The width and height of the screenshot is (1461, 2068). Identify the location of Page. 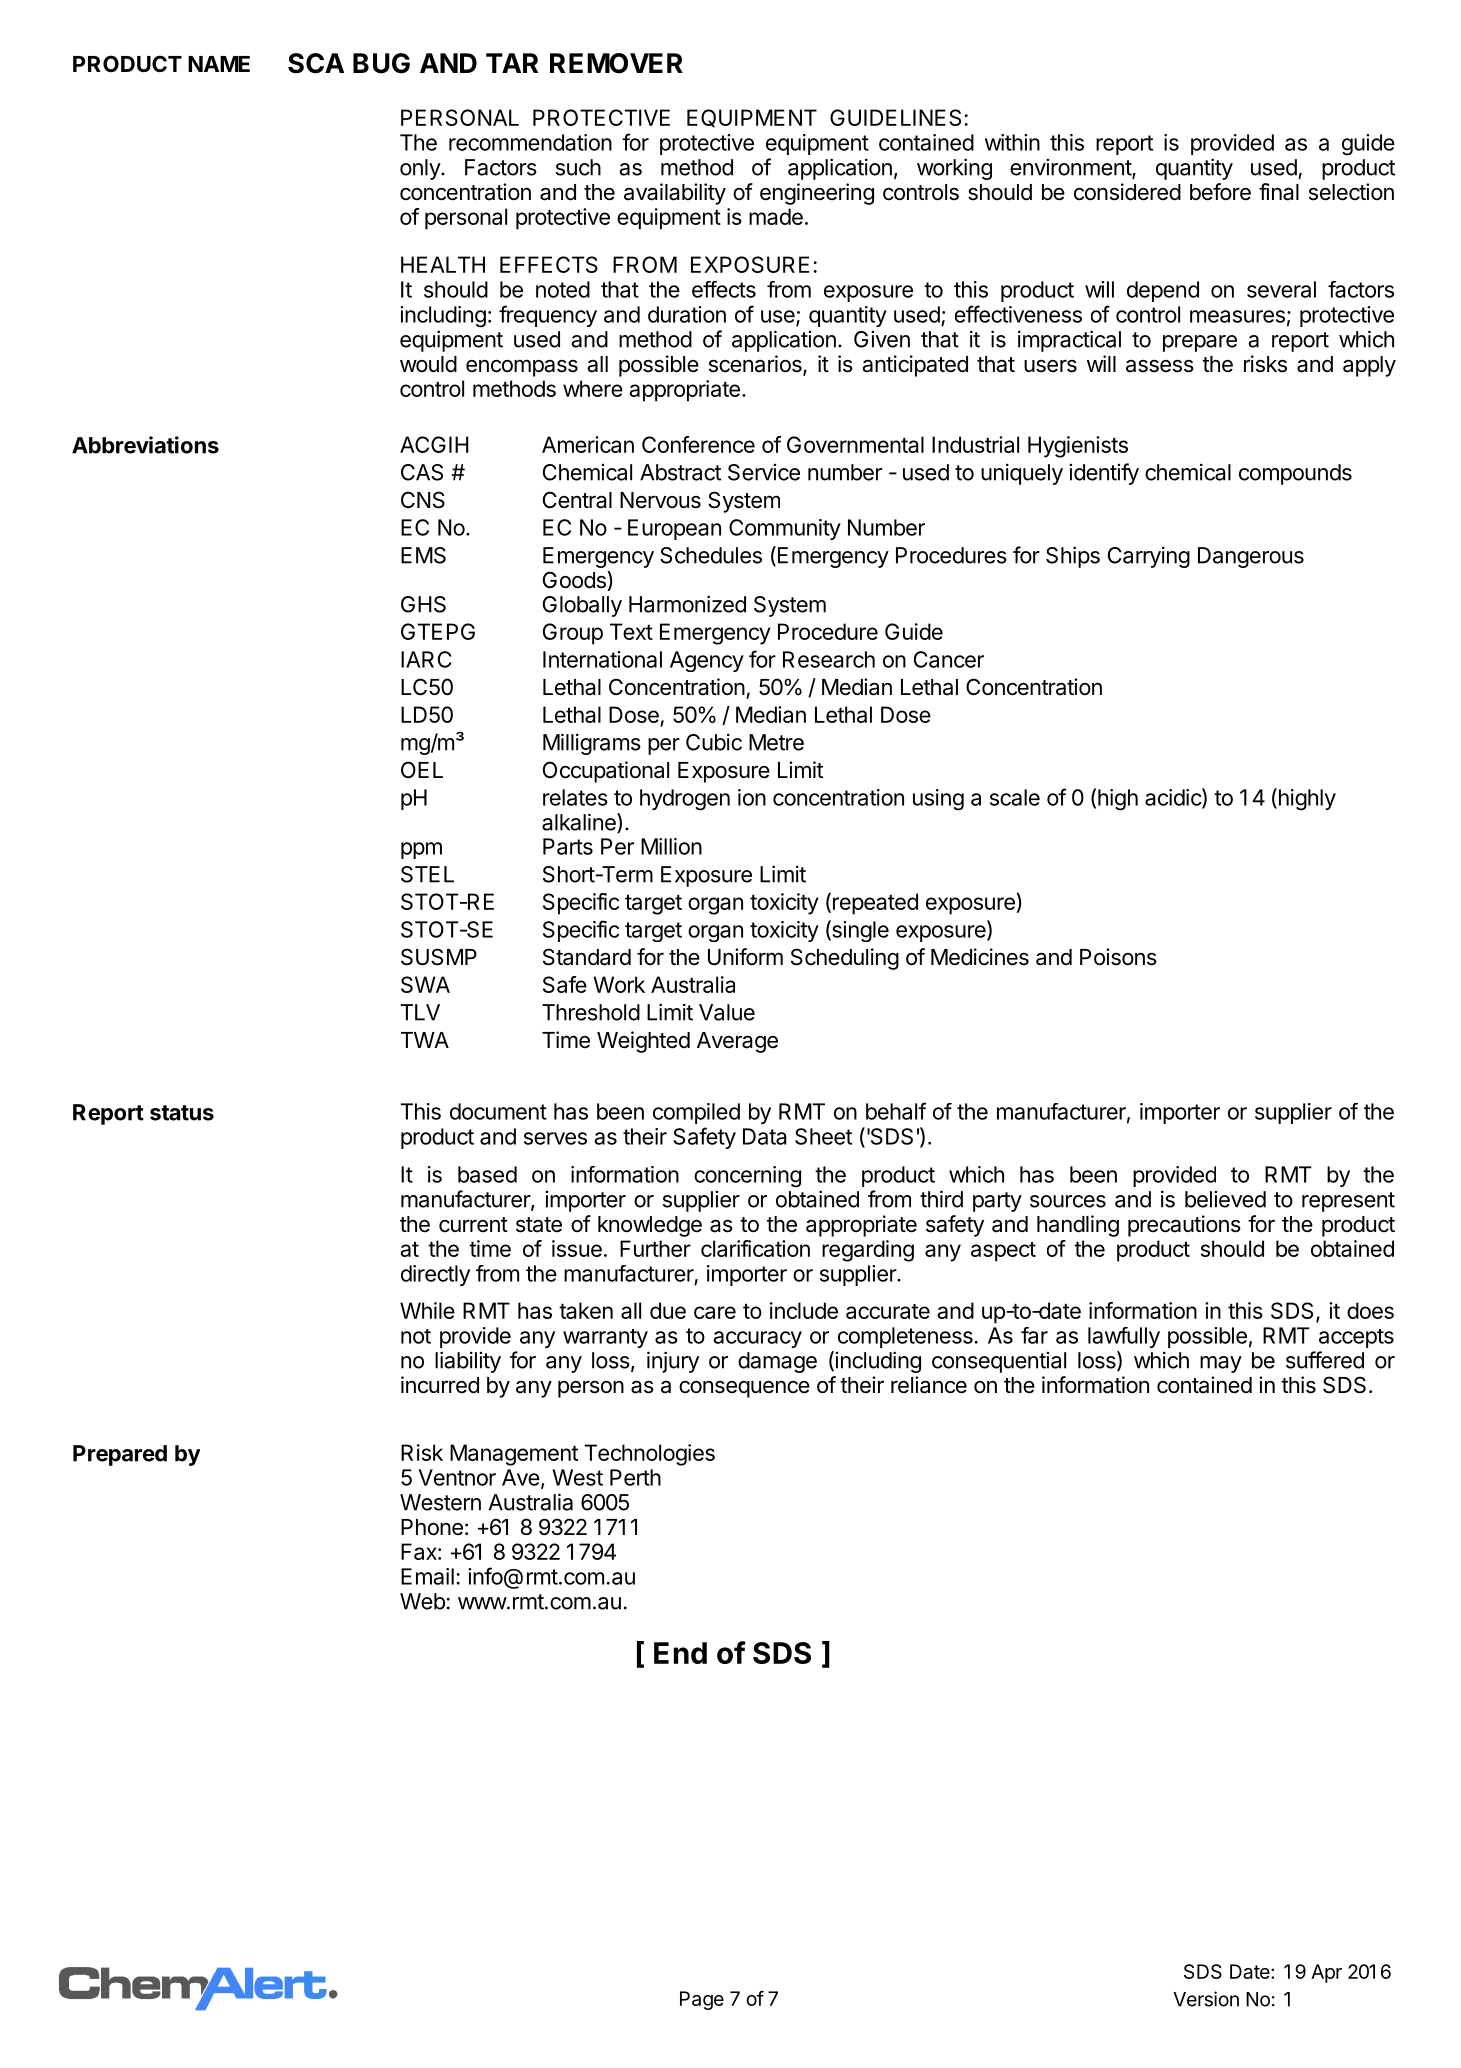
(702, 2000).
